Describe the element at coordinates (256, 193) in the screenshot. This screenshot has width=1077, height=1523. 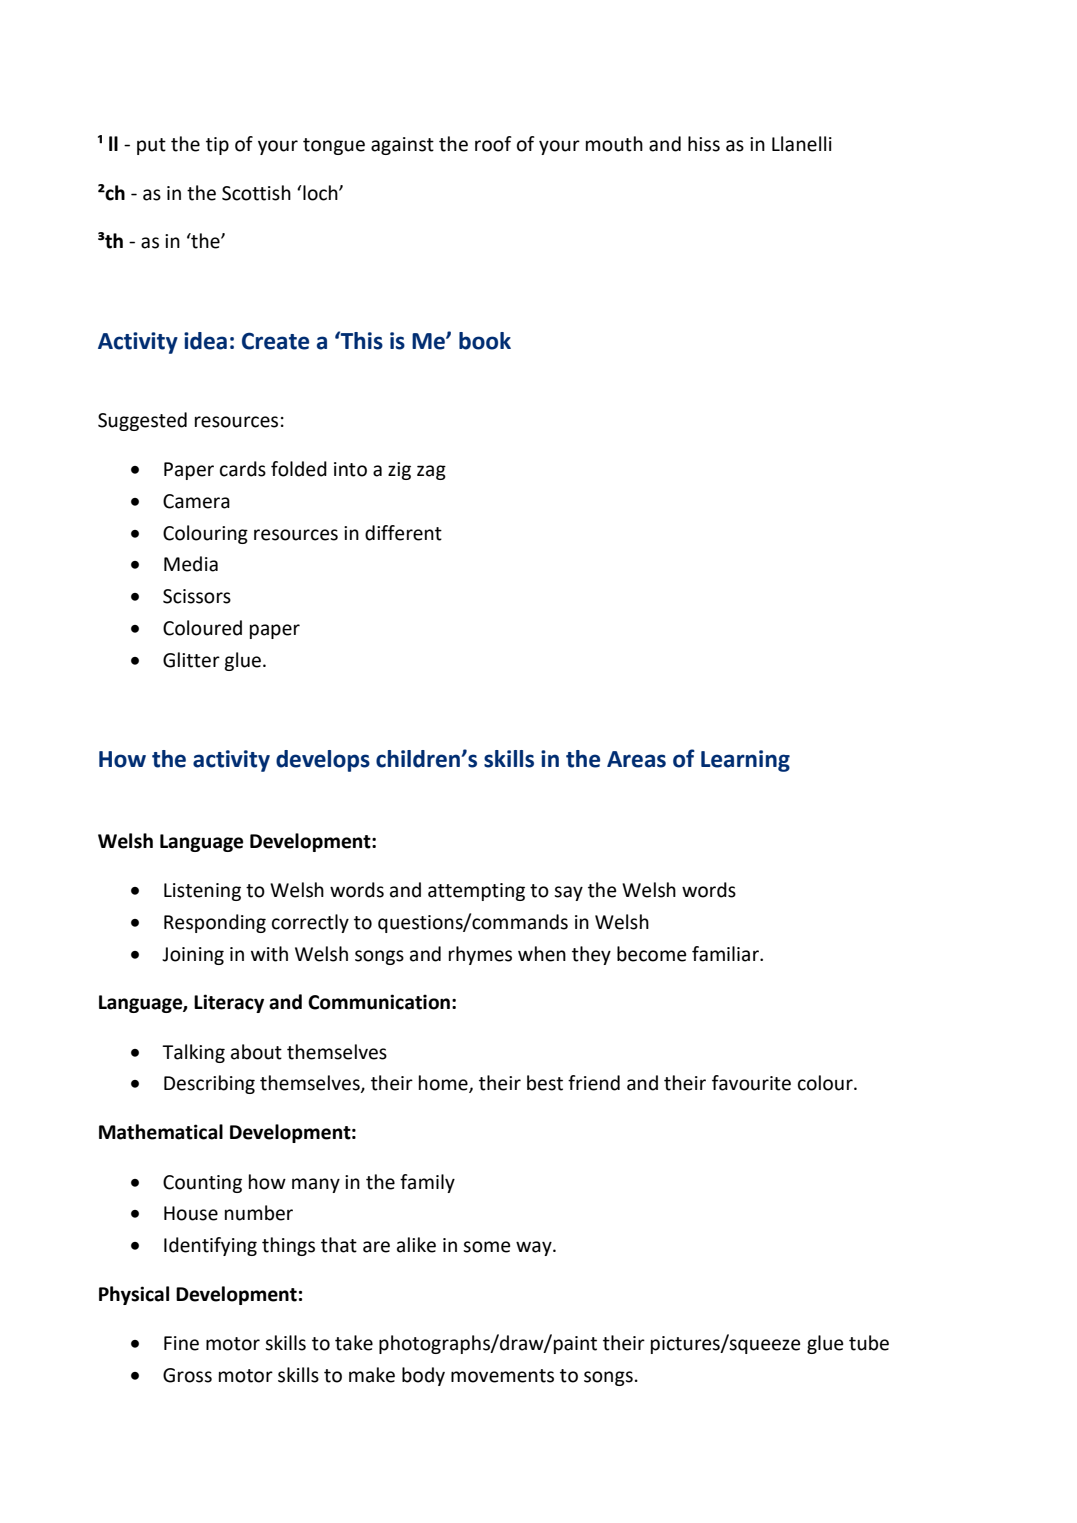
I see `Scottish` at that location.
